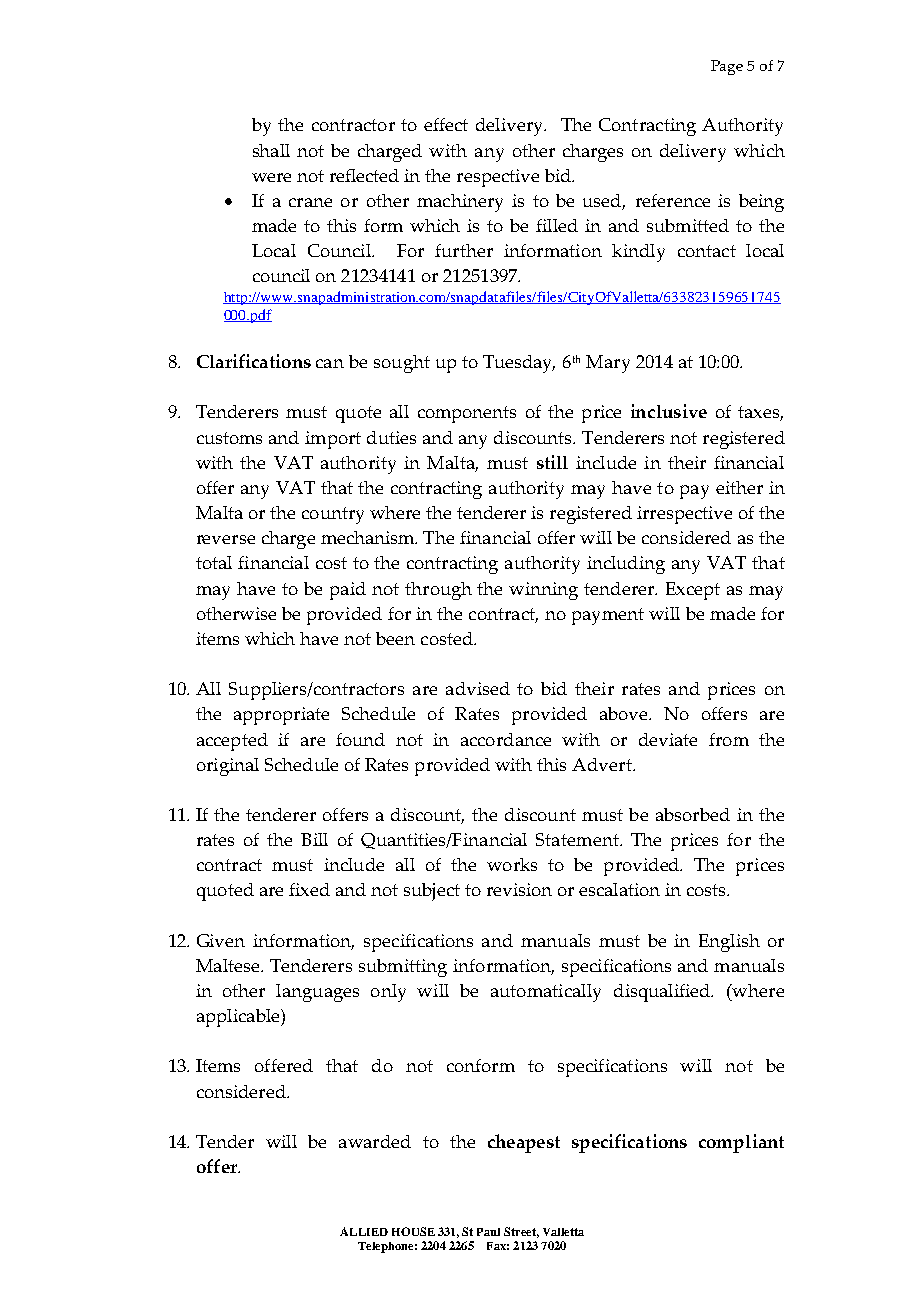  What do you see at coordinates (727, 67) in the screenshot?
I see `Page` at bounding box center [727, 67].
